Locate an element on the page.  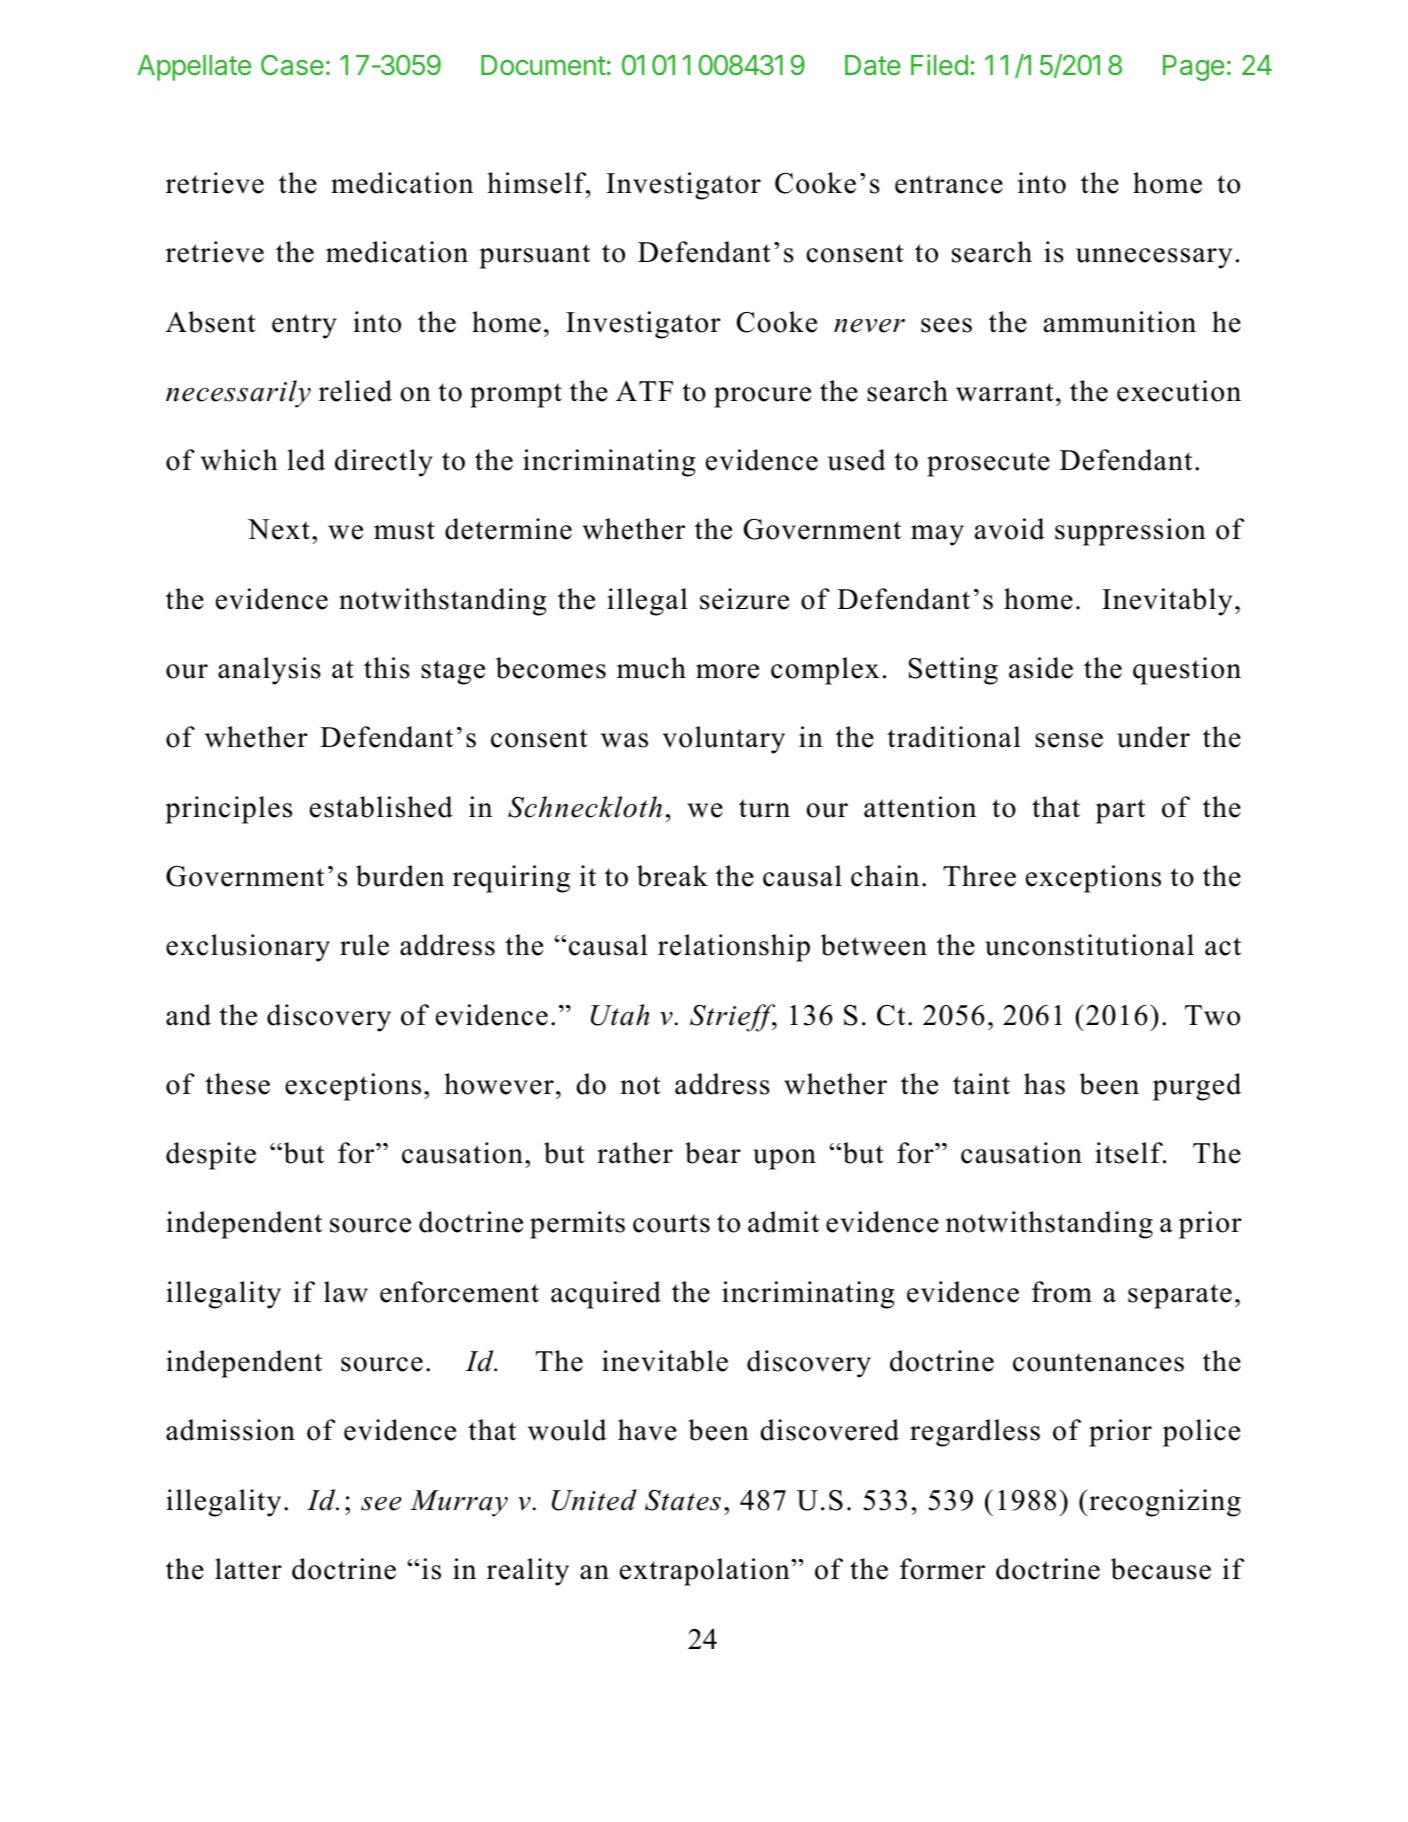
Date is located at coordinates (873, 65).
